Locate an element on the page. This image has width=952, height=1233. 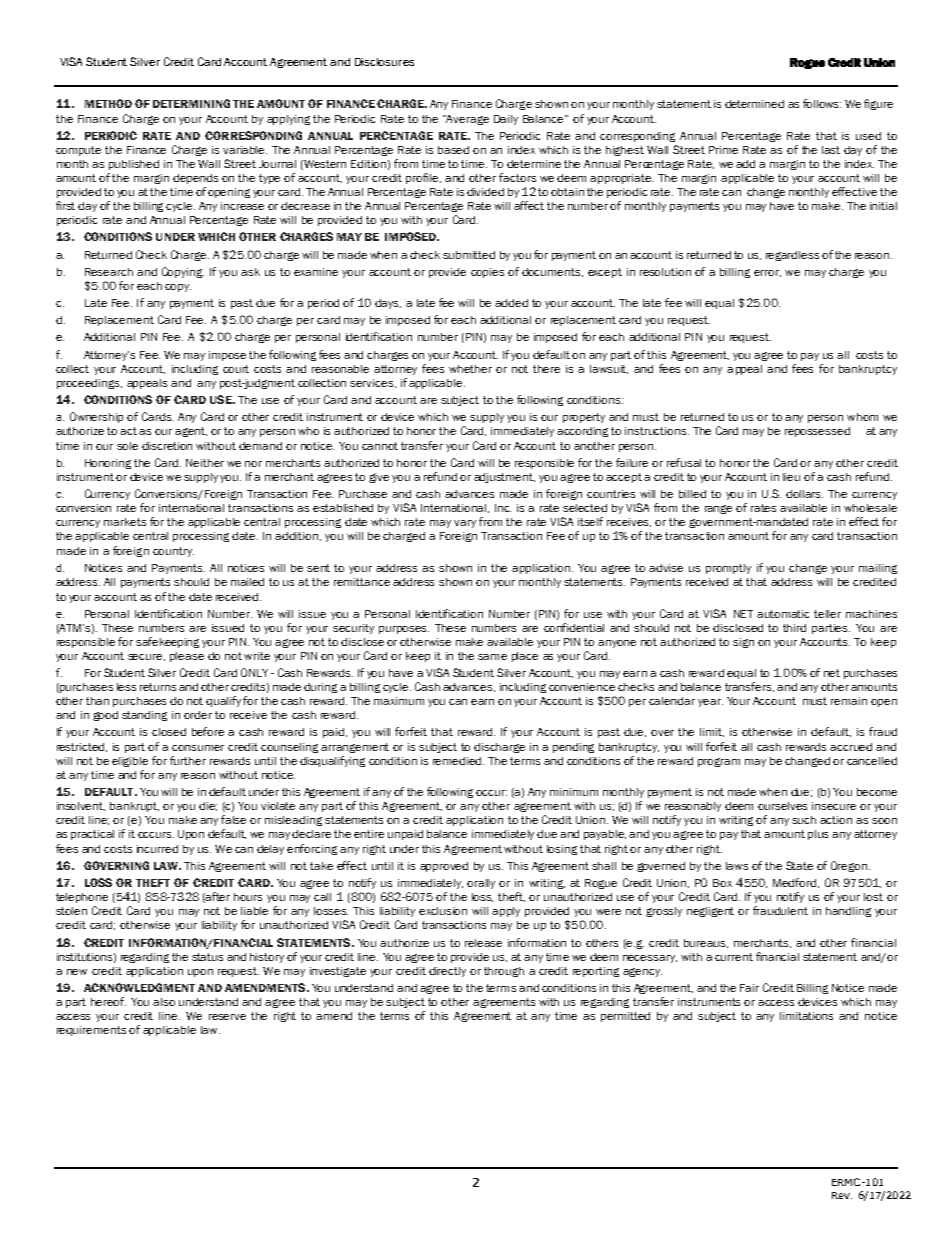
requirements is located at coordinates (91, 1031).
